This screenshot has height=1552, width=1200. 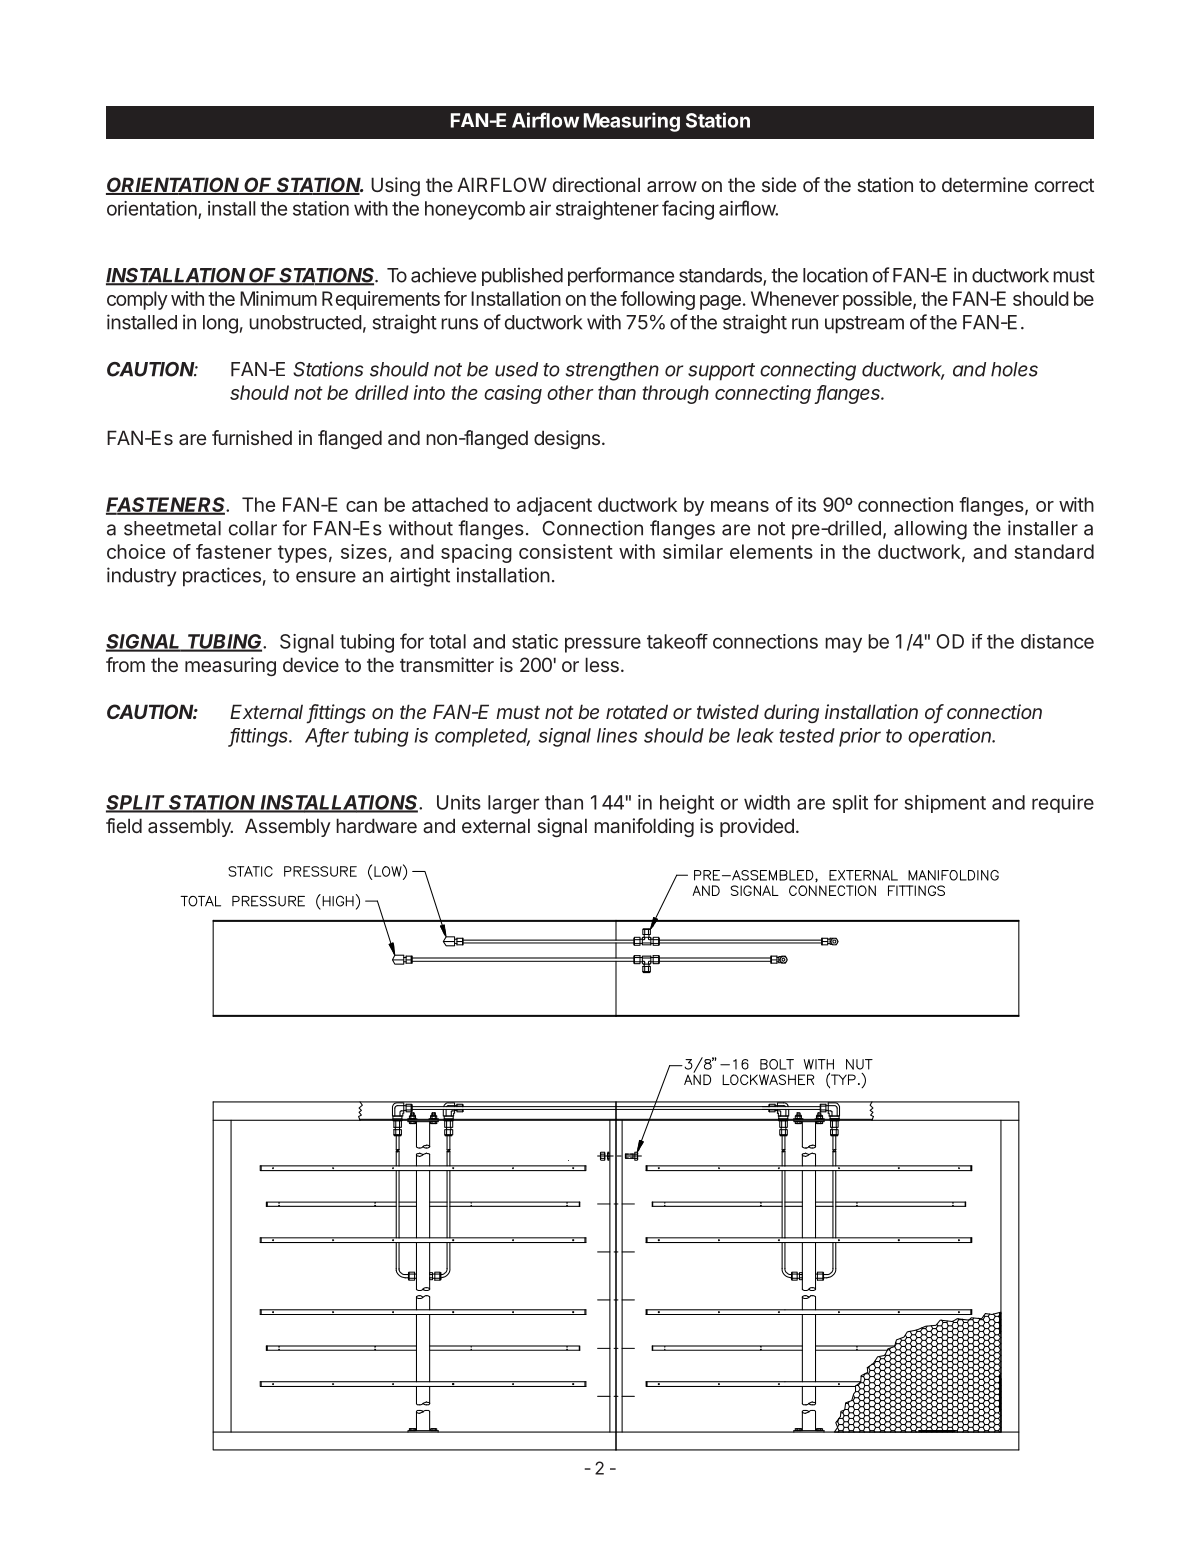 What do you see at coordinates (951, 737) in the screenshot?
I see `operation` at bounding box center [951, 737].
